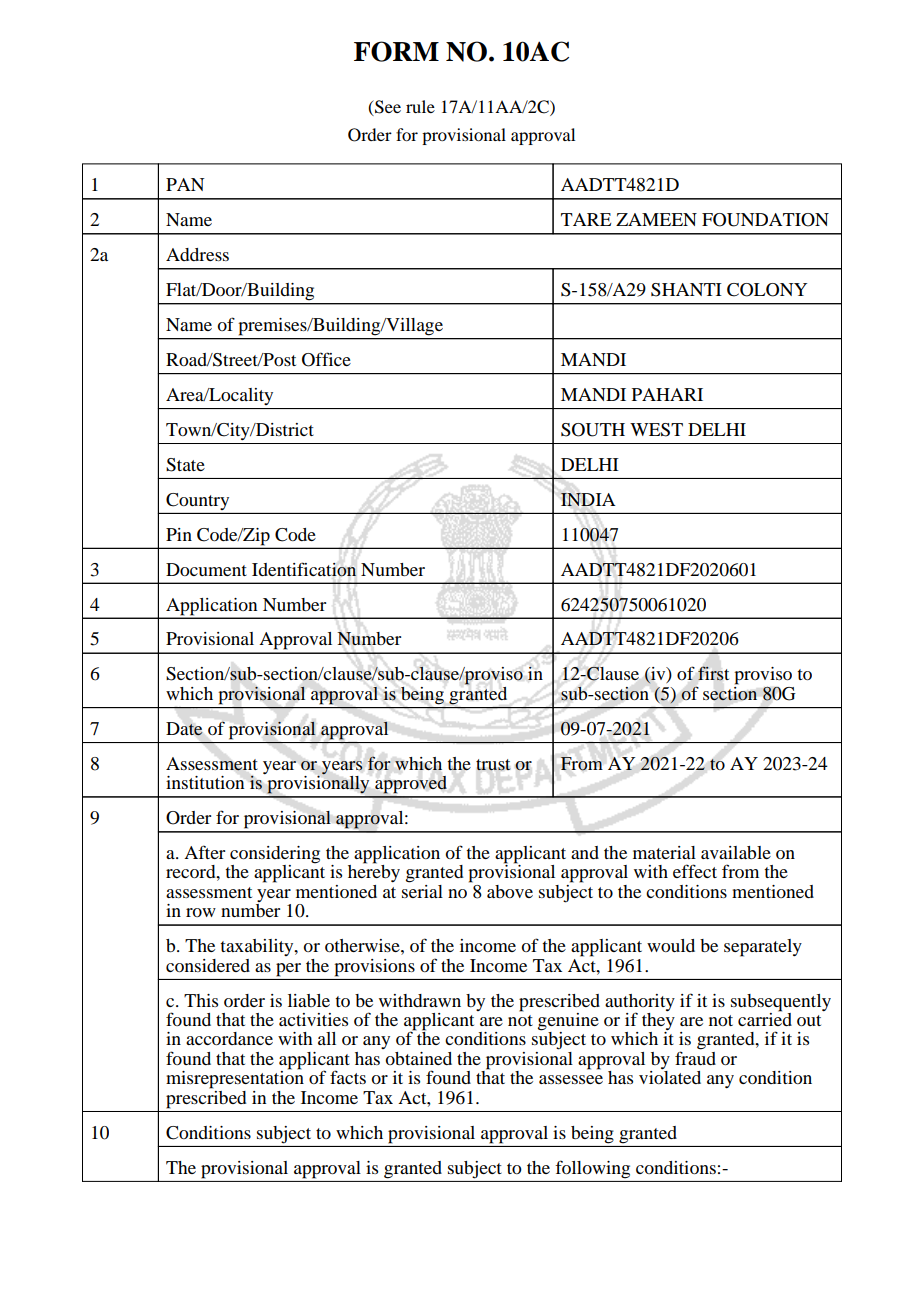 This document has width=924, height=1308. I want to click on would, so click(671, 945).
